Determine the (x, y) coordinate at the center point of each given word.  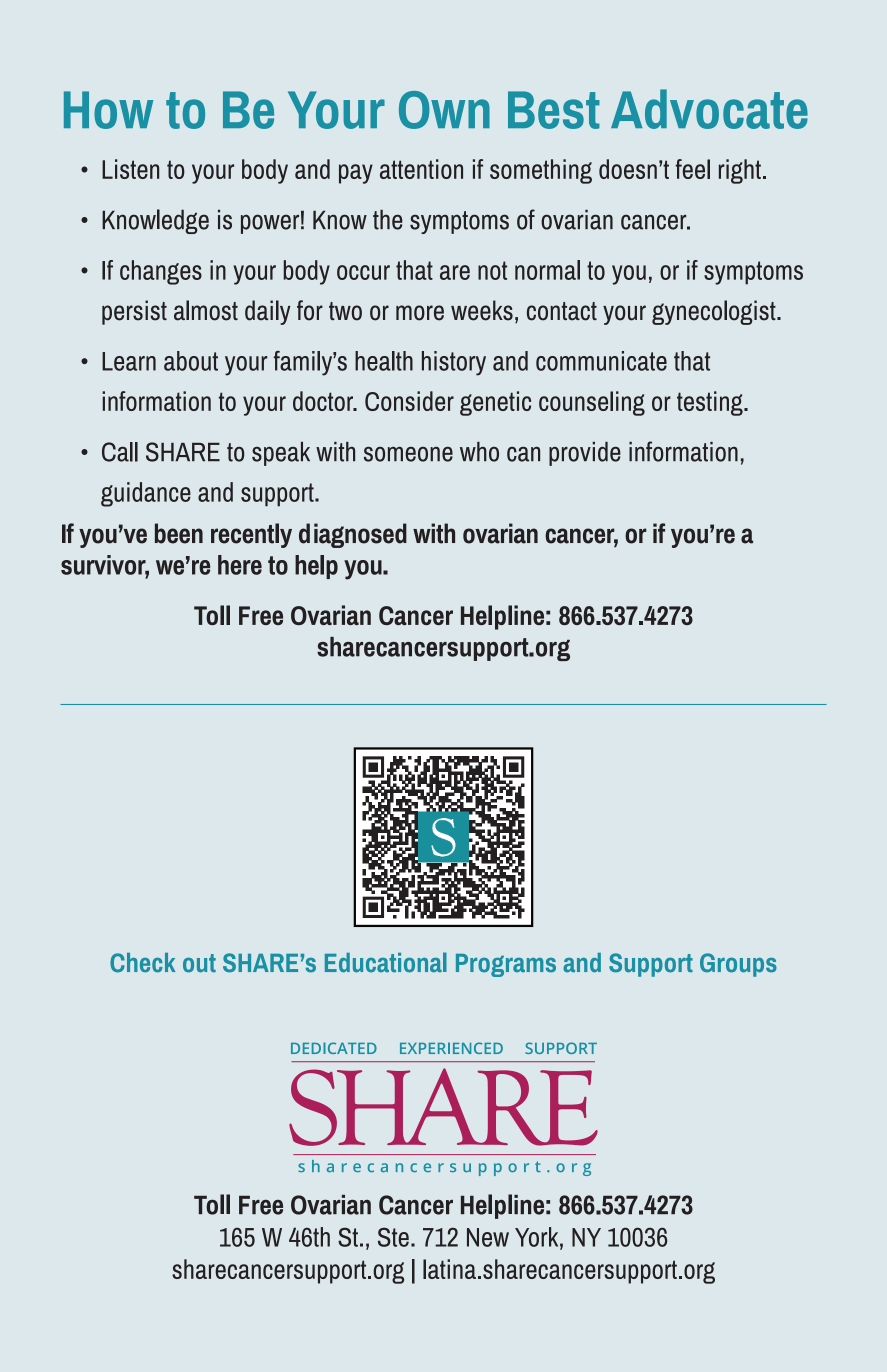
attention (421, 169)
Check (143, 963)
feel (693, 169)
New (488, 1237)
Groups (738, 965)
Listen (130, 169)
